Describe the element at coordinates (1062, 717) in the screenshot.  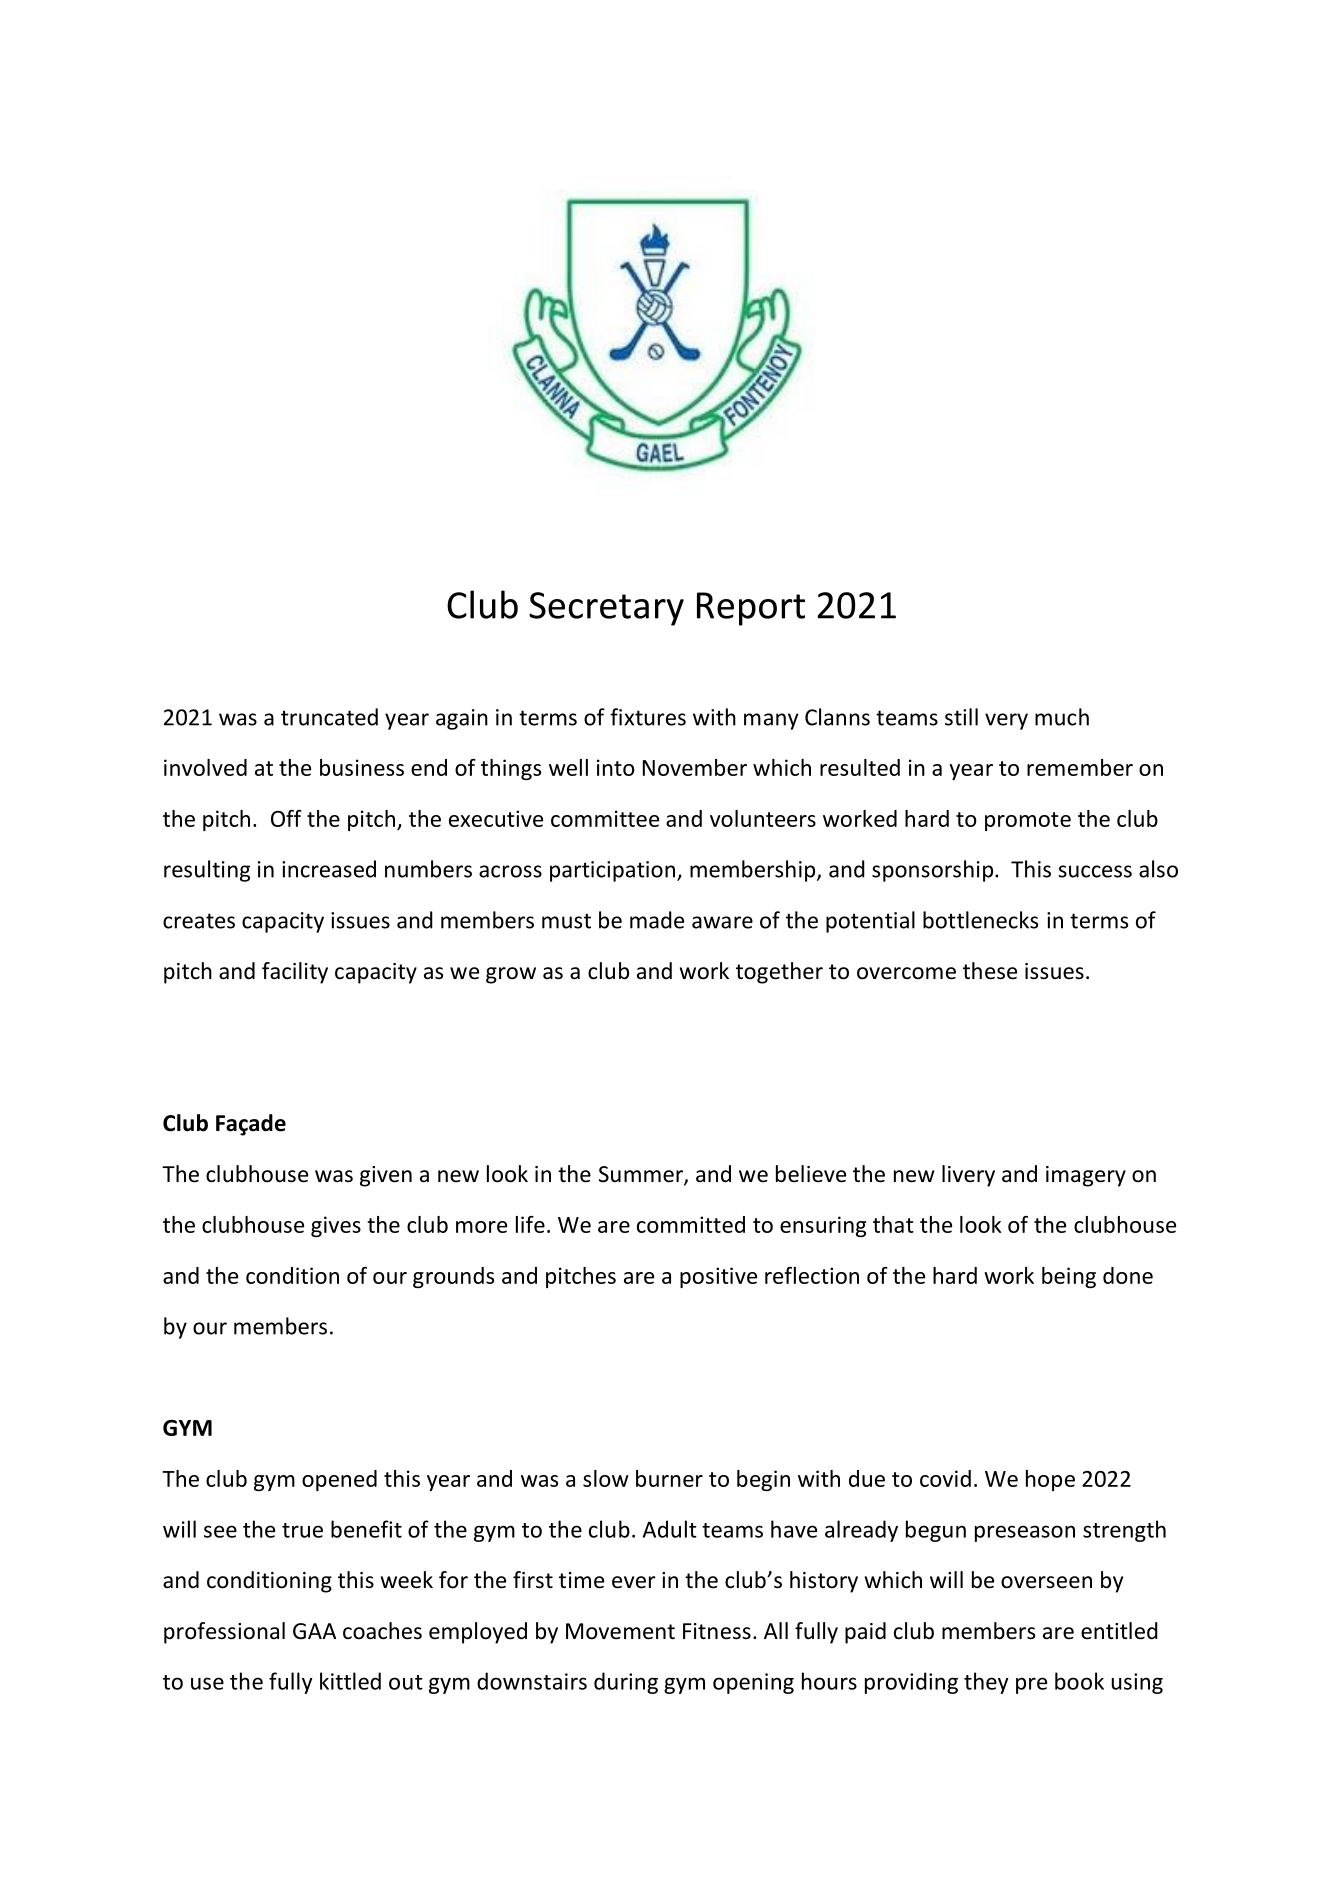
I see `much` at that location.
